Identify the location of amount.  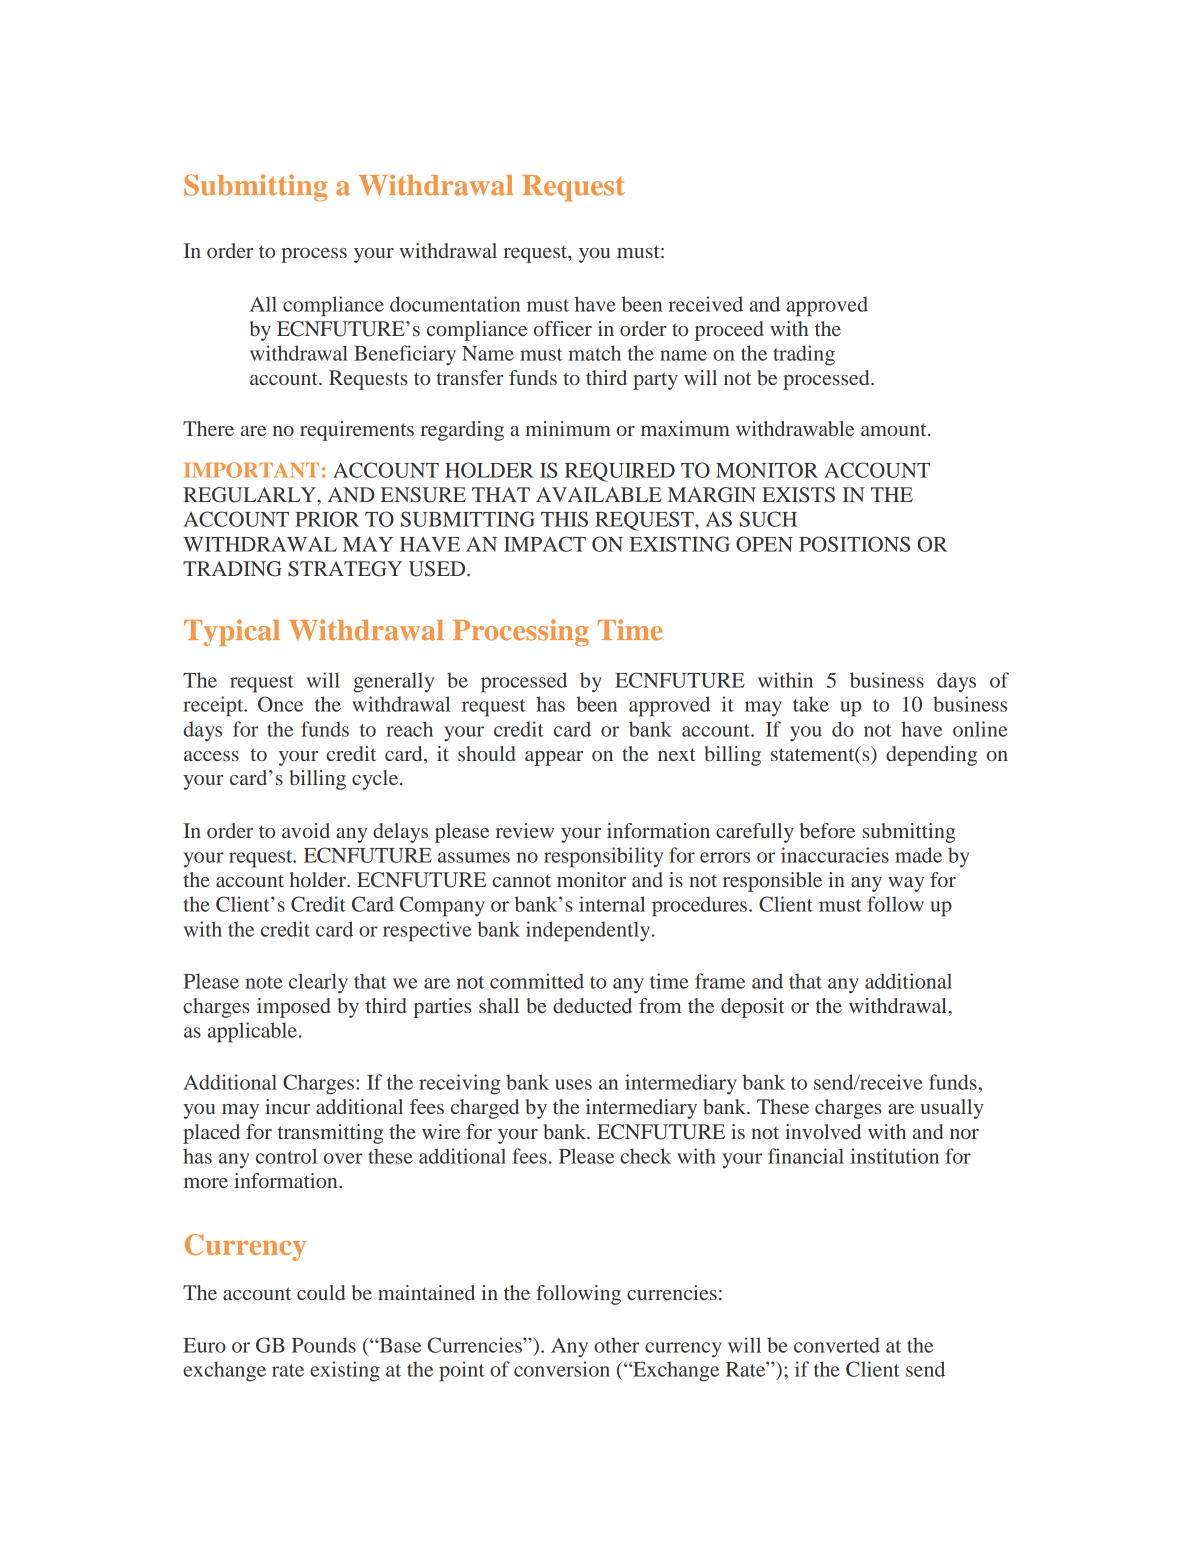
(895, 429).
